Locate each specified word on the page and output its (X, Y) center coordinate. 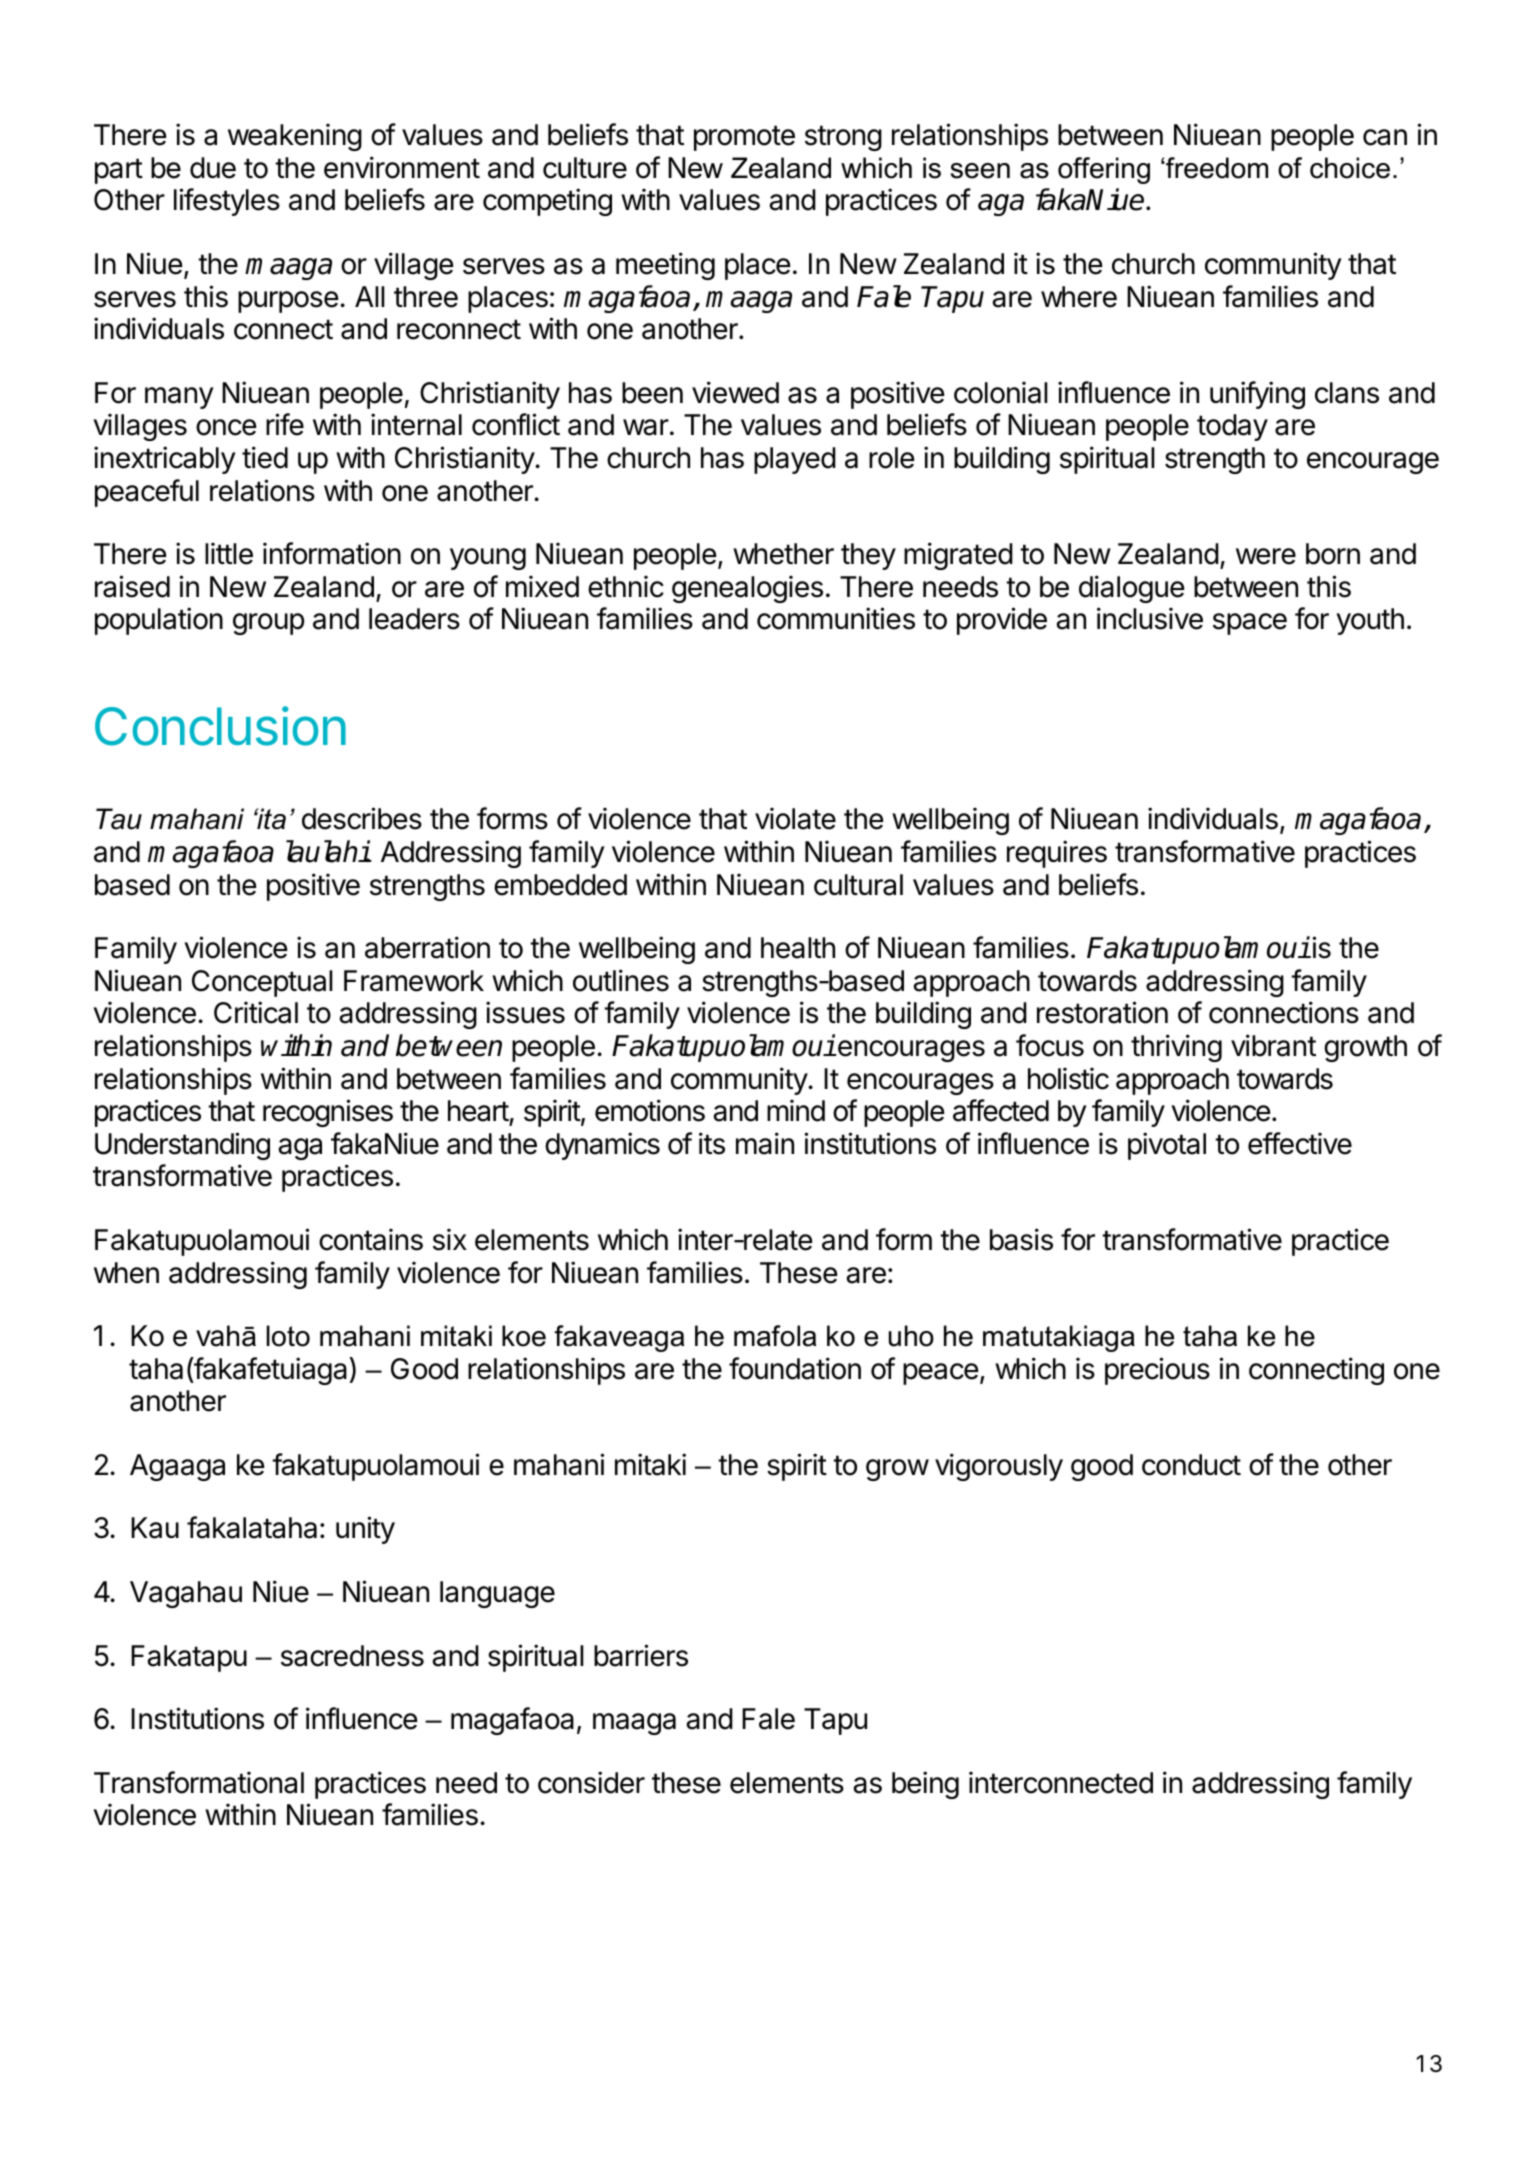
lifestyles (227, 202)
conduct (1191, 1465)
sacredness (352, 1656)
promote (744, 138)
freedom (1216, 168)
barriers (641, 1655)
